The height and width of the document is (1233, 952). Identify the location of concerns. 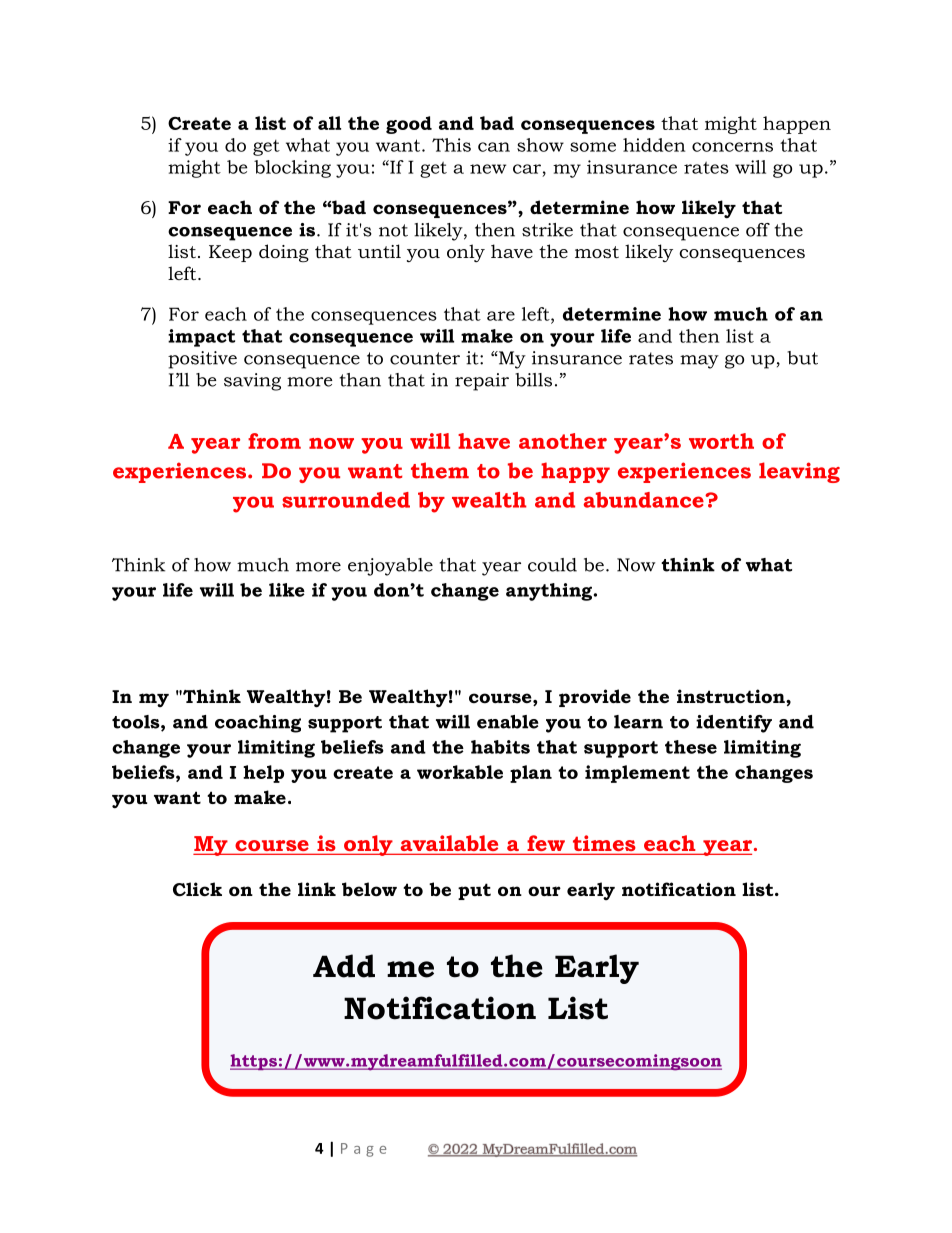
(732, 147).
